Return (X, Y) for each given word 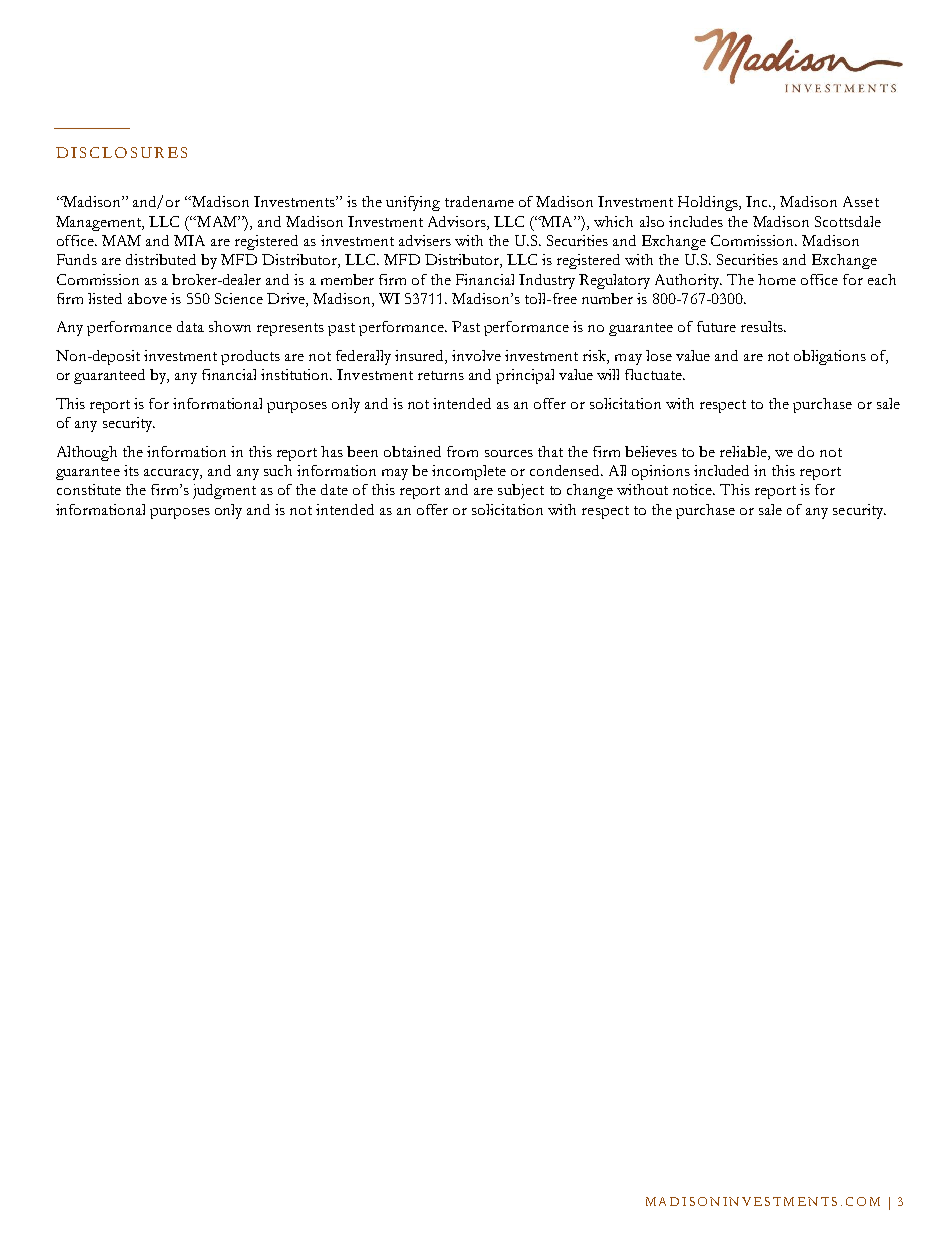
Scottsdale (848, 221)
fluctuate (655, 374)
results (763, 326)
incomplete (469, 472)
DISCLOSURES (121, 152)
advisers (425, 240)
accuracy (173, 474)
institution (296, 374)
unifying (413, 203)
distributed (161, 259)
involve (476, 355)
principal (525, 376)
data (190, 326)
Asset (861, 201)
